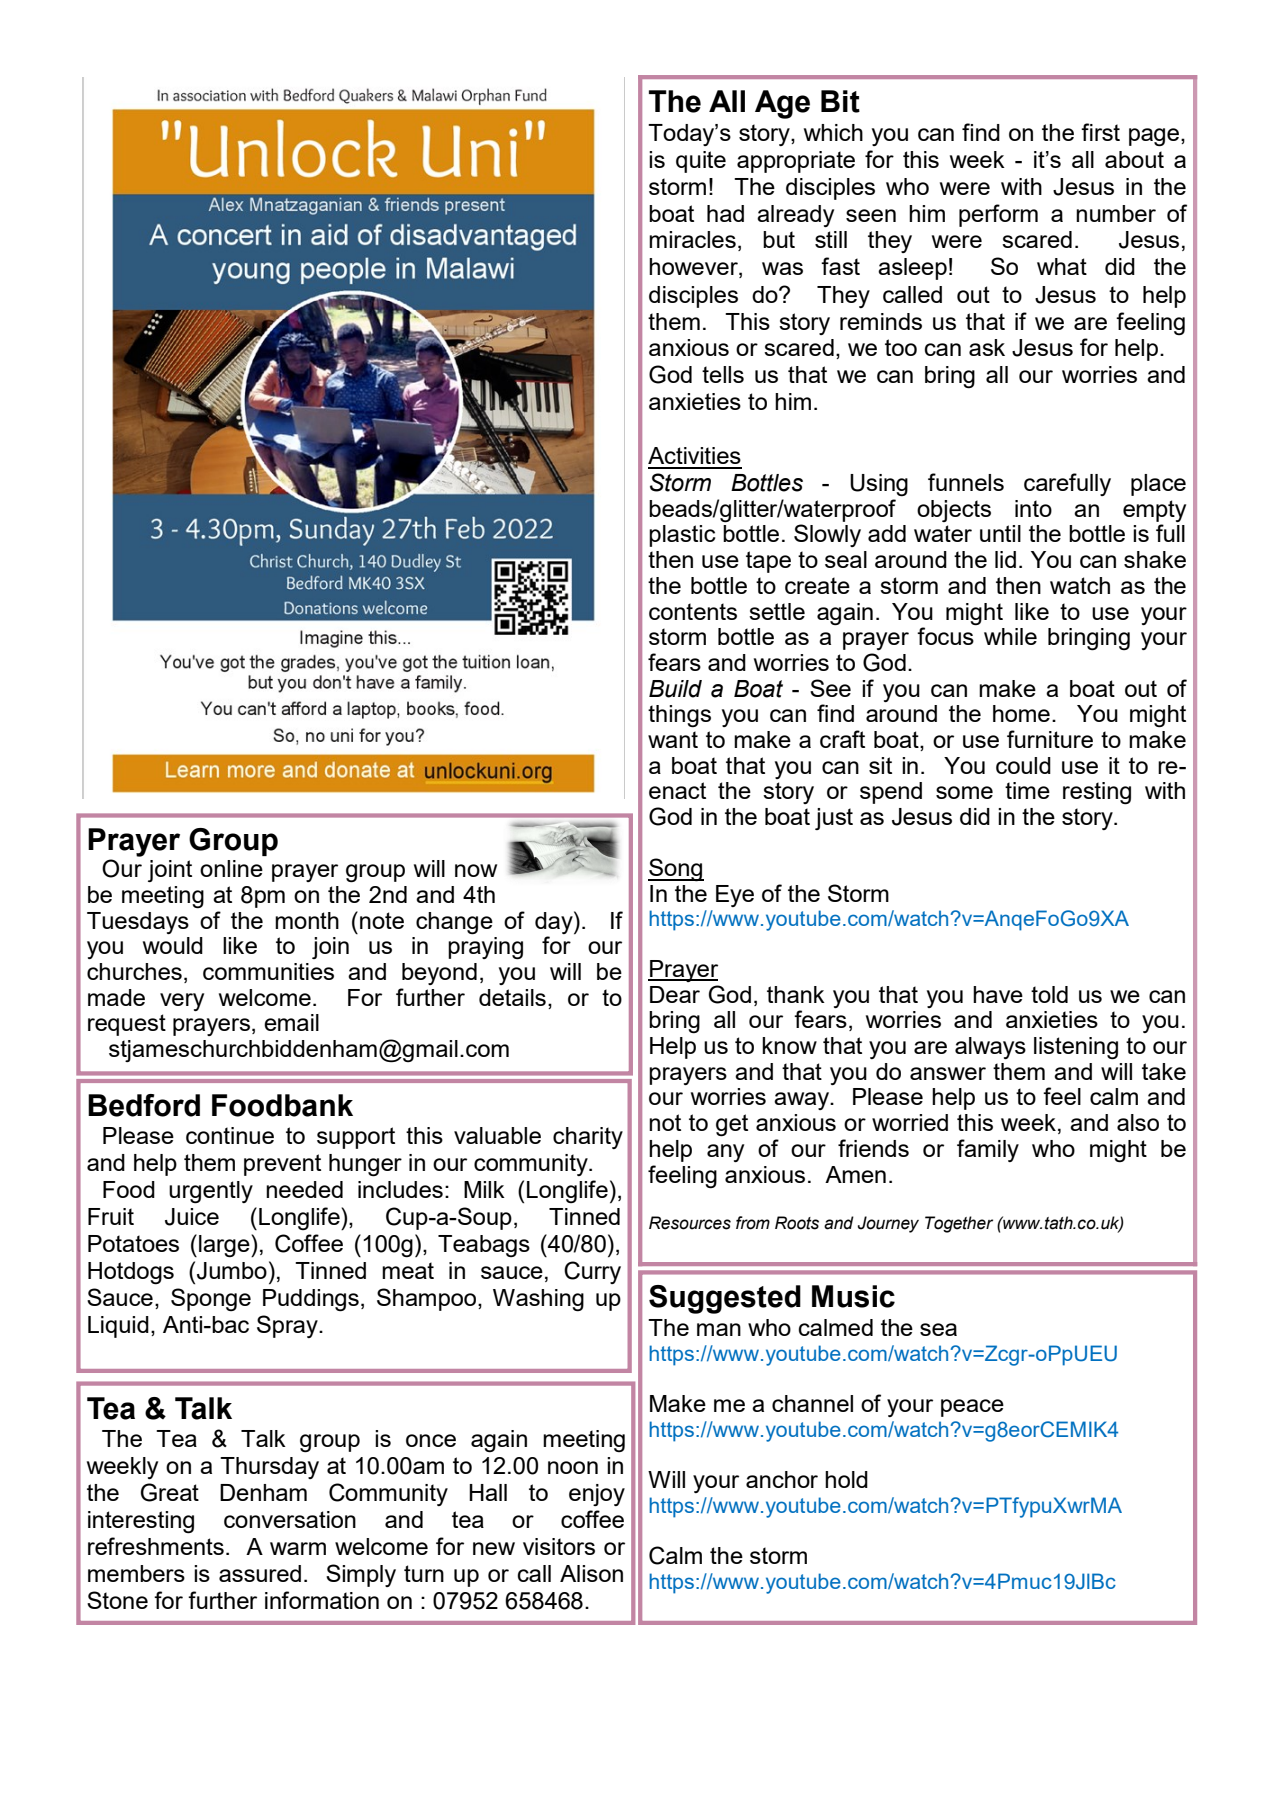 This screenshot has width=1277, height=1806. Describe the element at coordinates (725, 213) in the screenshot. I see `had` at that location.
